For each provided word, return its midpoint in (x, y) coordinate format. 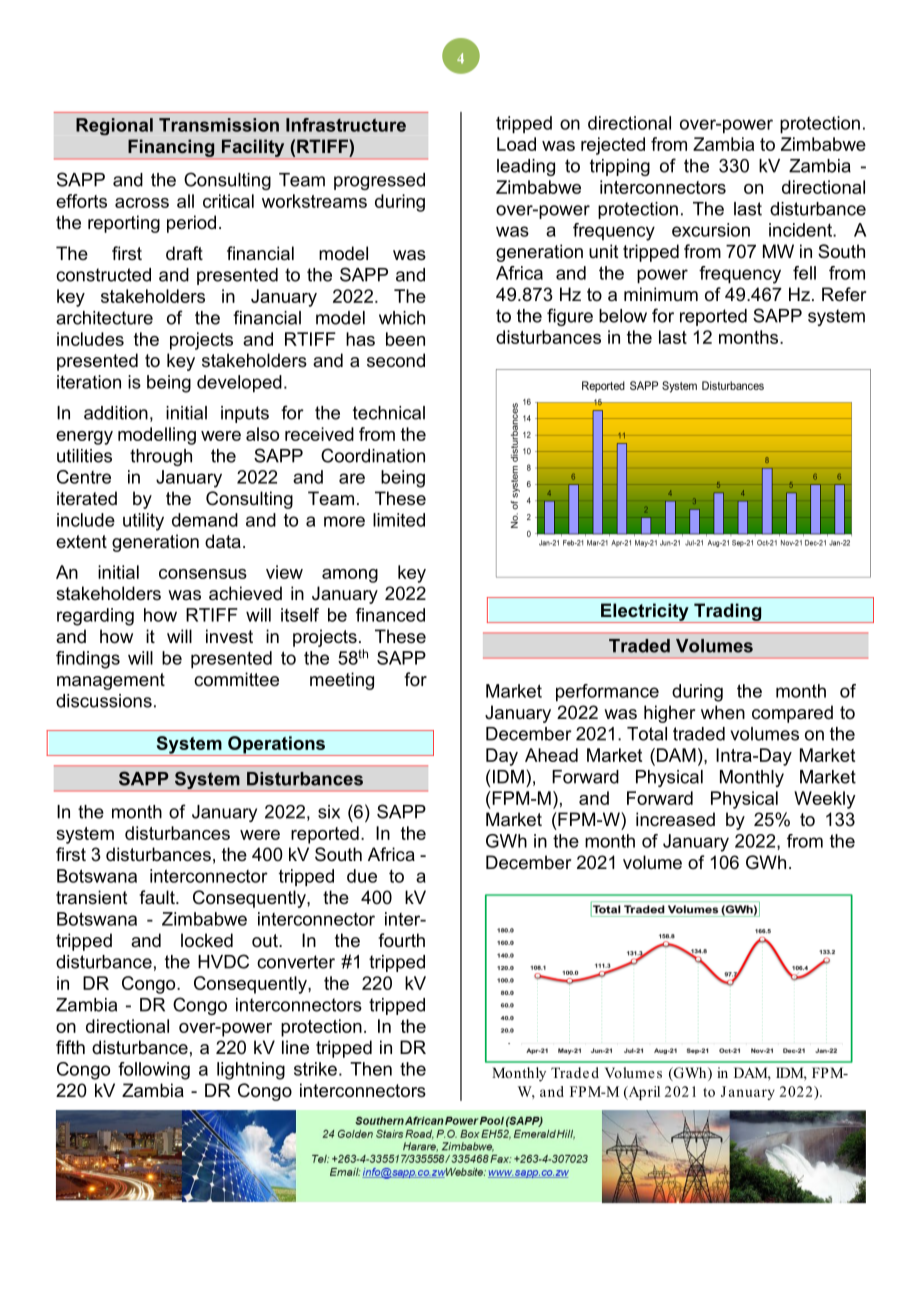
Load (516, 144)
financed (390, 615)
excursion (711, 230)
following (154, 1071)
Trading (728, 613)
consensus (203, 574)
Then (371, 1069)
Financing (171, 148)
